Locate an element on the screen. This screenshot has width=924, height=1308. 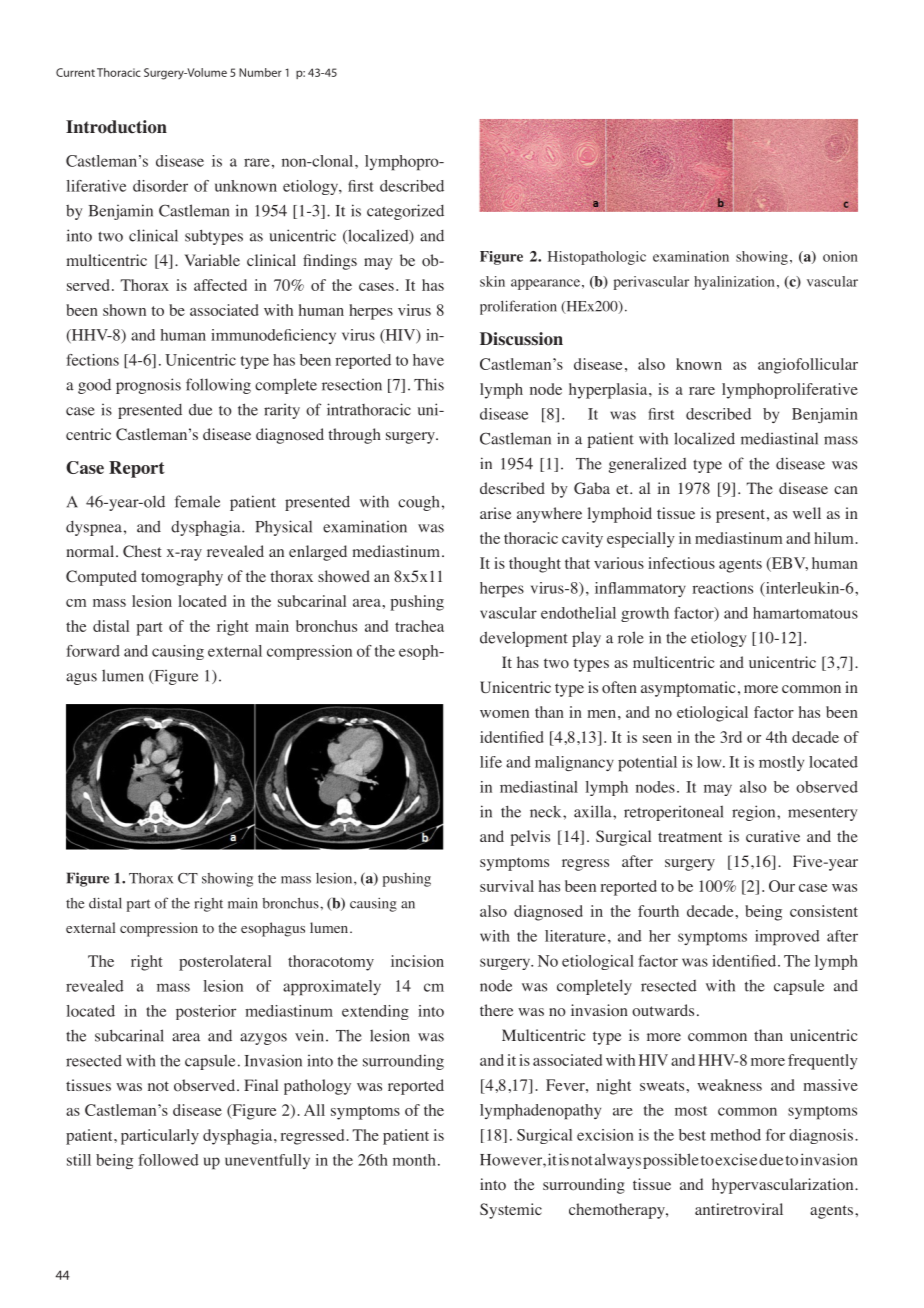
categorized is located at coordinates (405, 212).
